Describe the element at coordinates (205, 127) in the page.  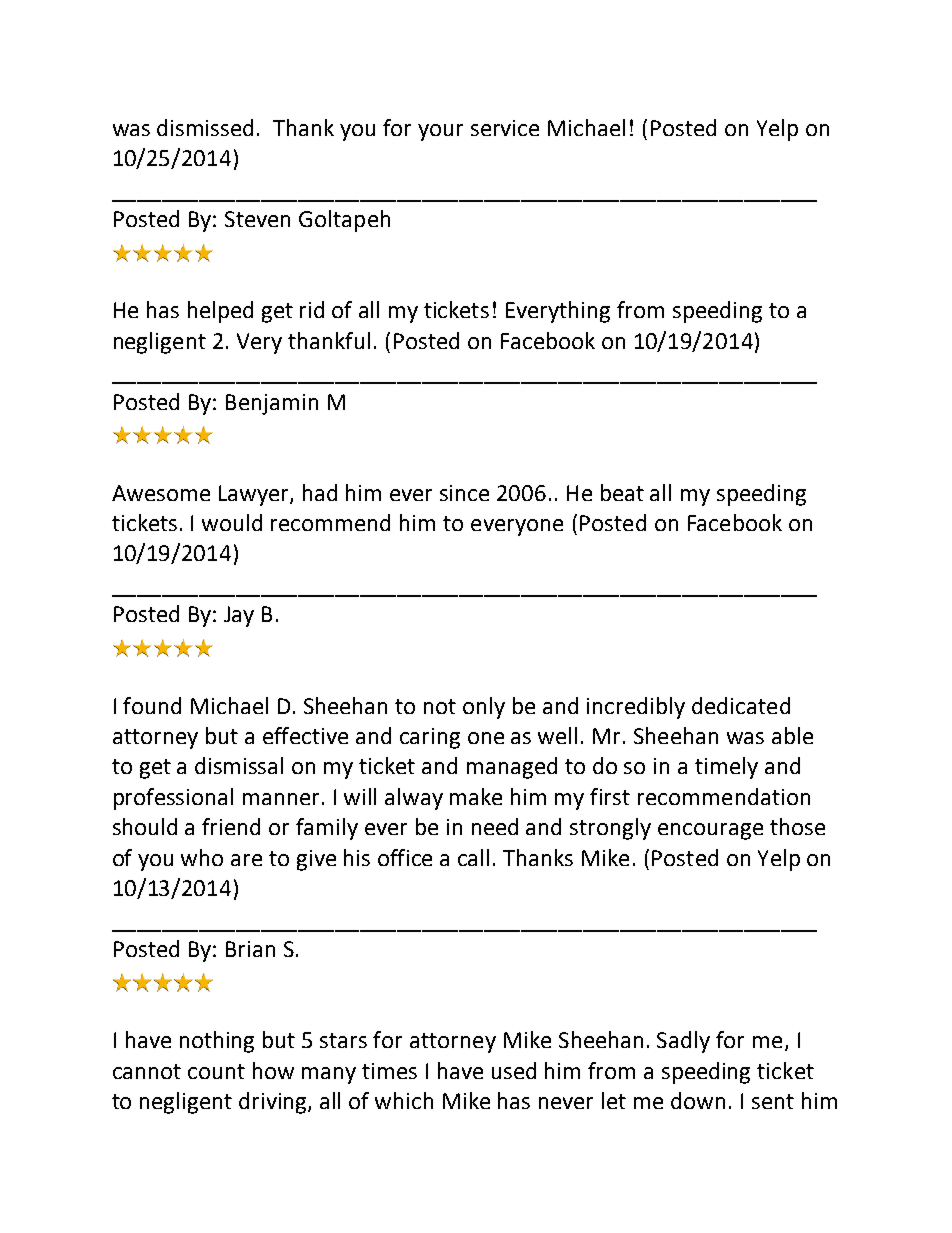
I see `dismissed` at that location.
